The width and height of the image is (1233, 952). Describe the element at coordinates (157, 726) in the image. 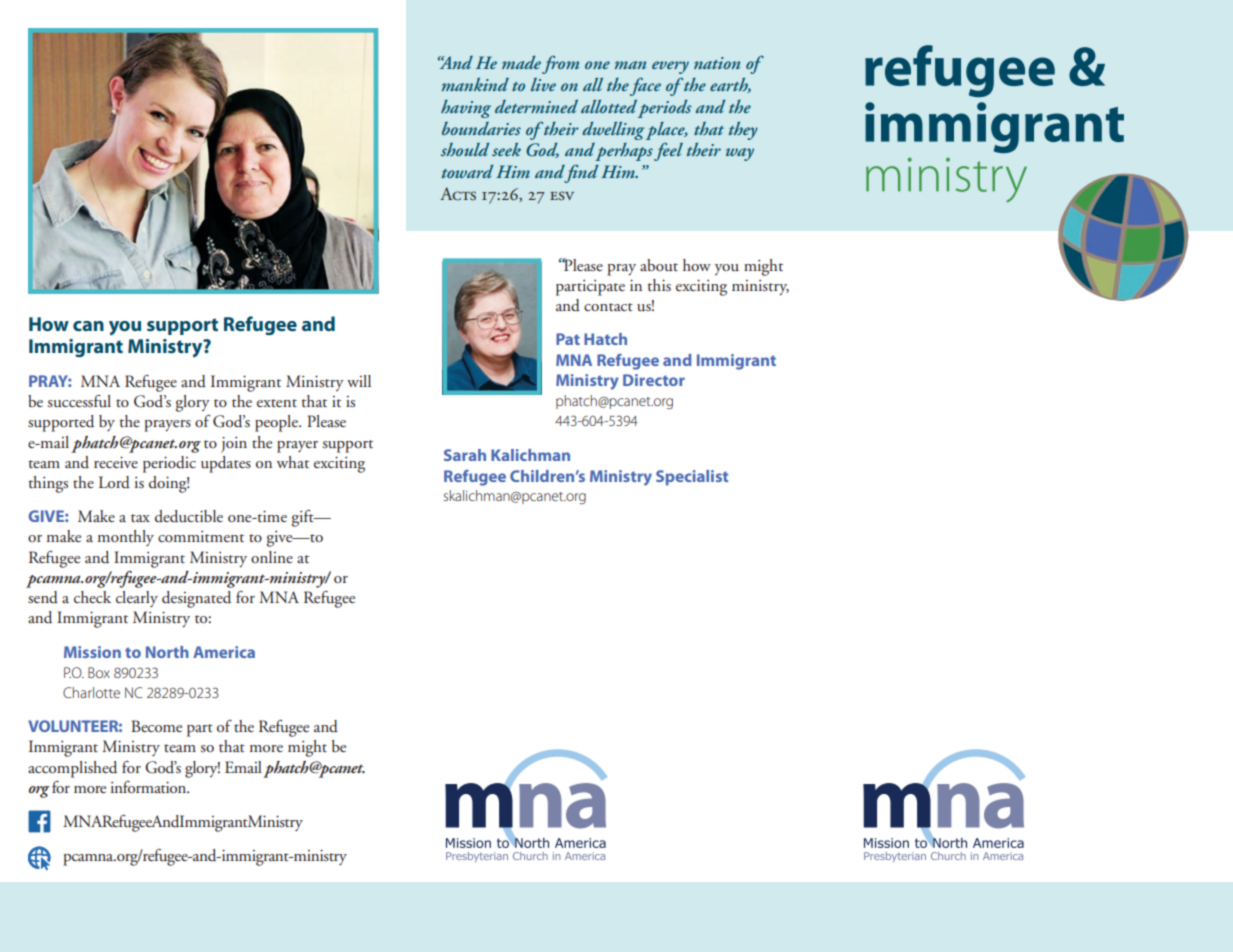

I see `Become` at that location.
